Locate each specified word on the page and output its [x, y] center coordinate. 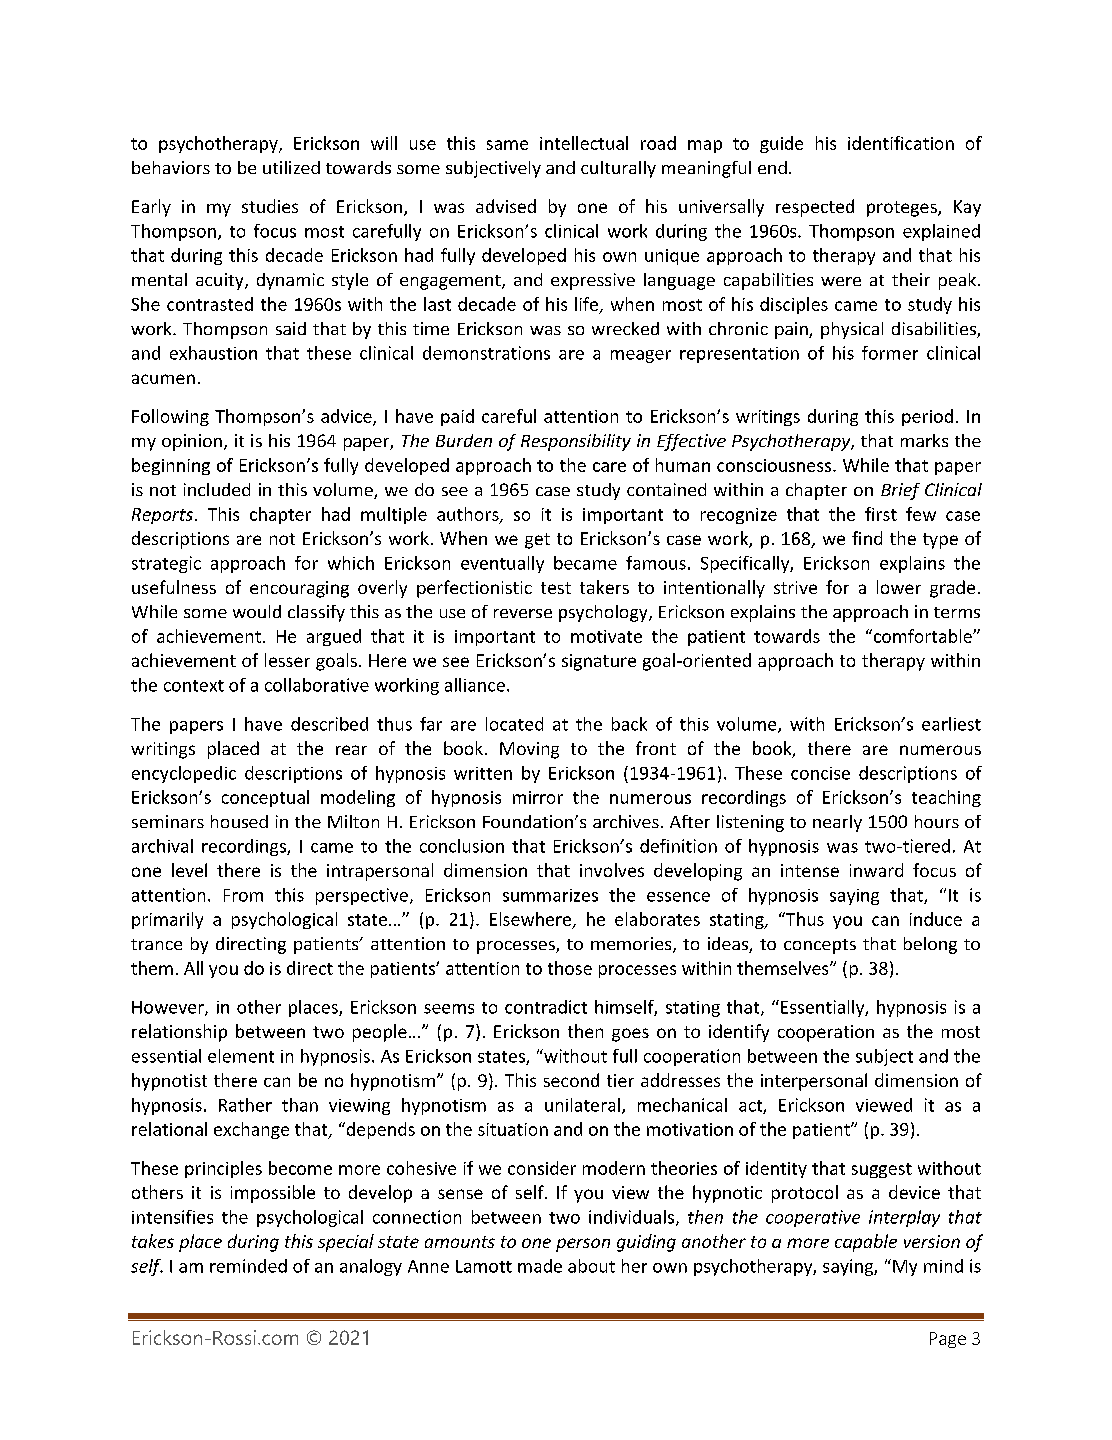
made [540, 1266]
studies [270, 206]
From [243, 895]
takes [153, 1241]
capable [866, 1243]
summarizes [550, 895]
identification [901, 143]
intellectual [584, 143]
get [537, 541]
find [867, 538]
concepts [820, 946]
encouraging [299, 589]
